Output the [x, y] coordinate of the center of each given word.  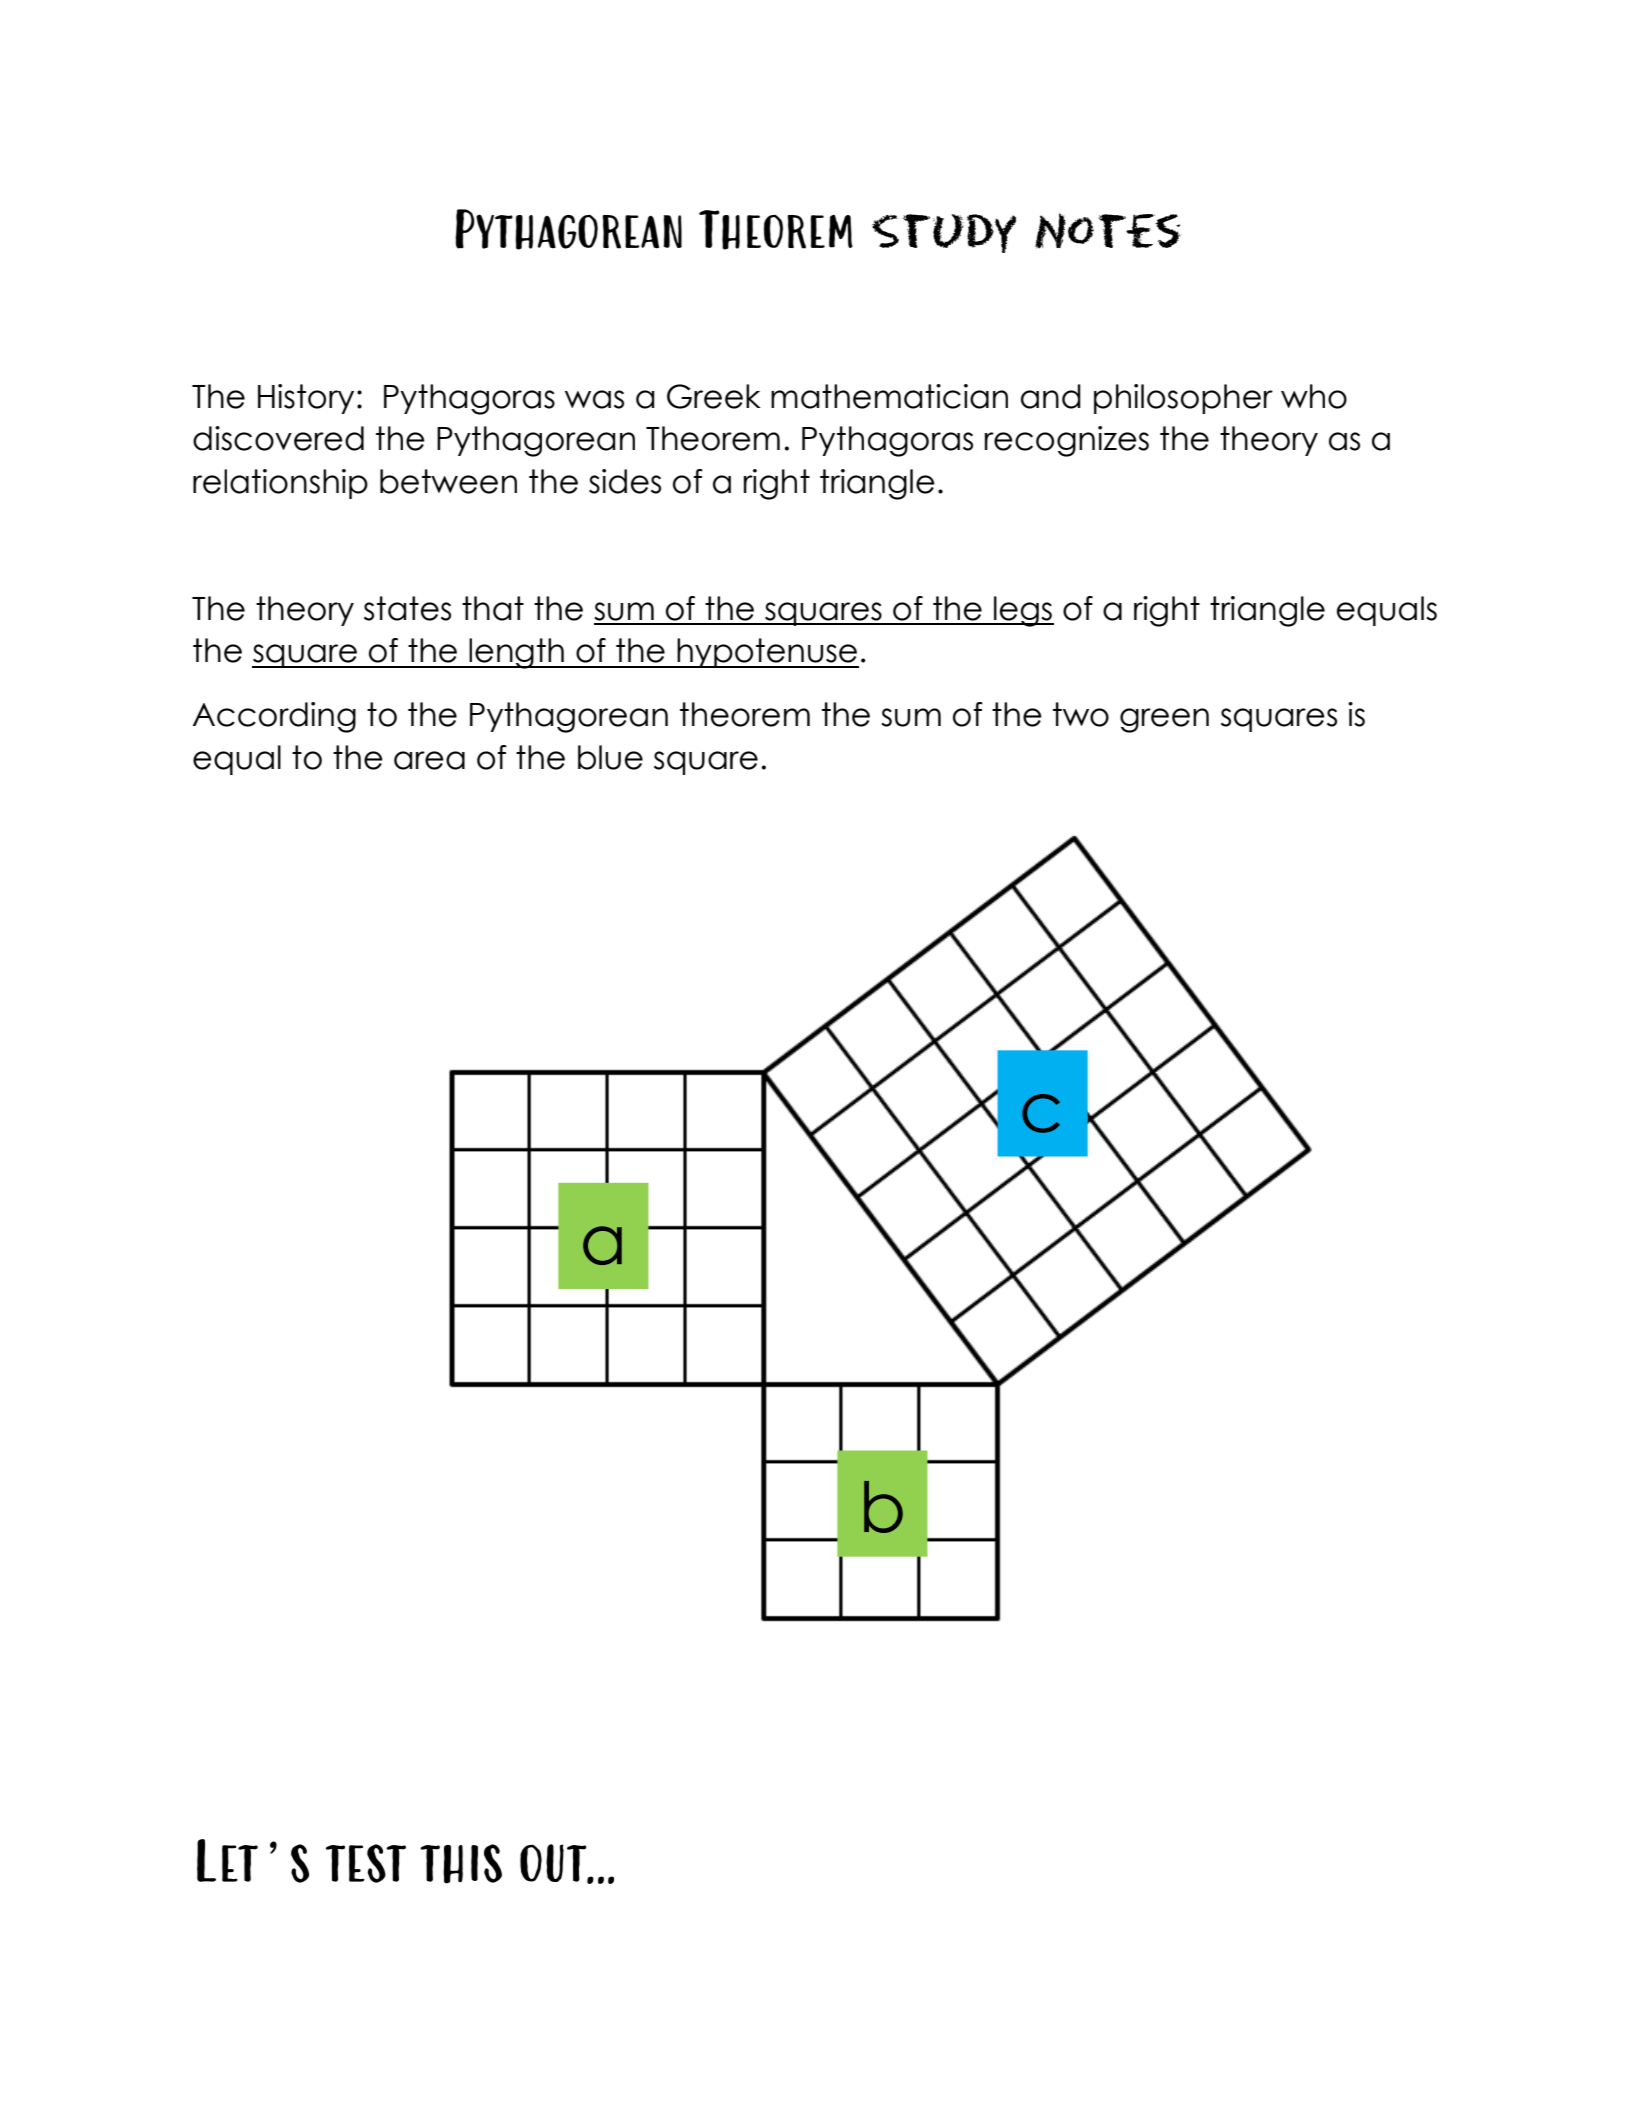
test [366, 1863]
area [429, 760]
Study [944, 233]
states [407, 608]
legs [1023, 611]
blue [610, 757]
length [516, 653]
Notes [1108, 231]
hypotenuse [767, 653]
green [1164, 720]
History [306, 399]
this [461, 1864]
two [1081, 714]
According [274, 717]
